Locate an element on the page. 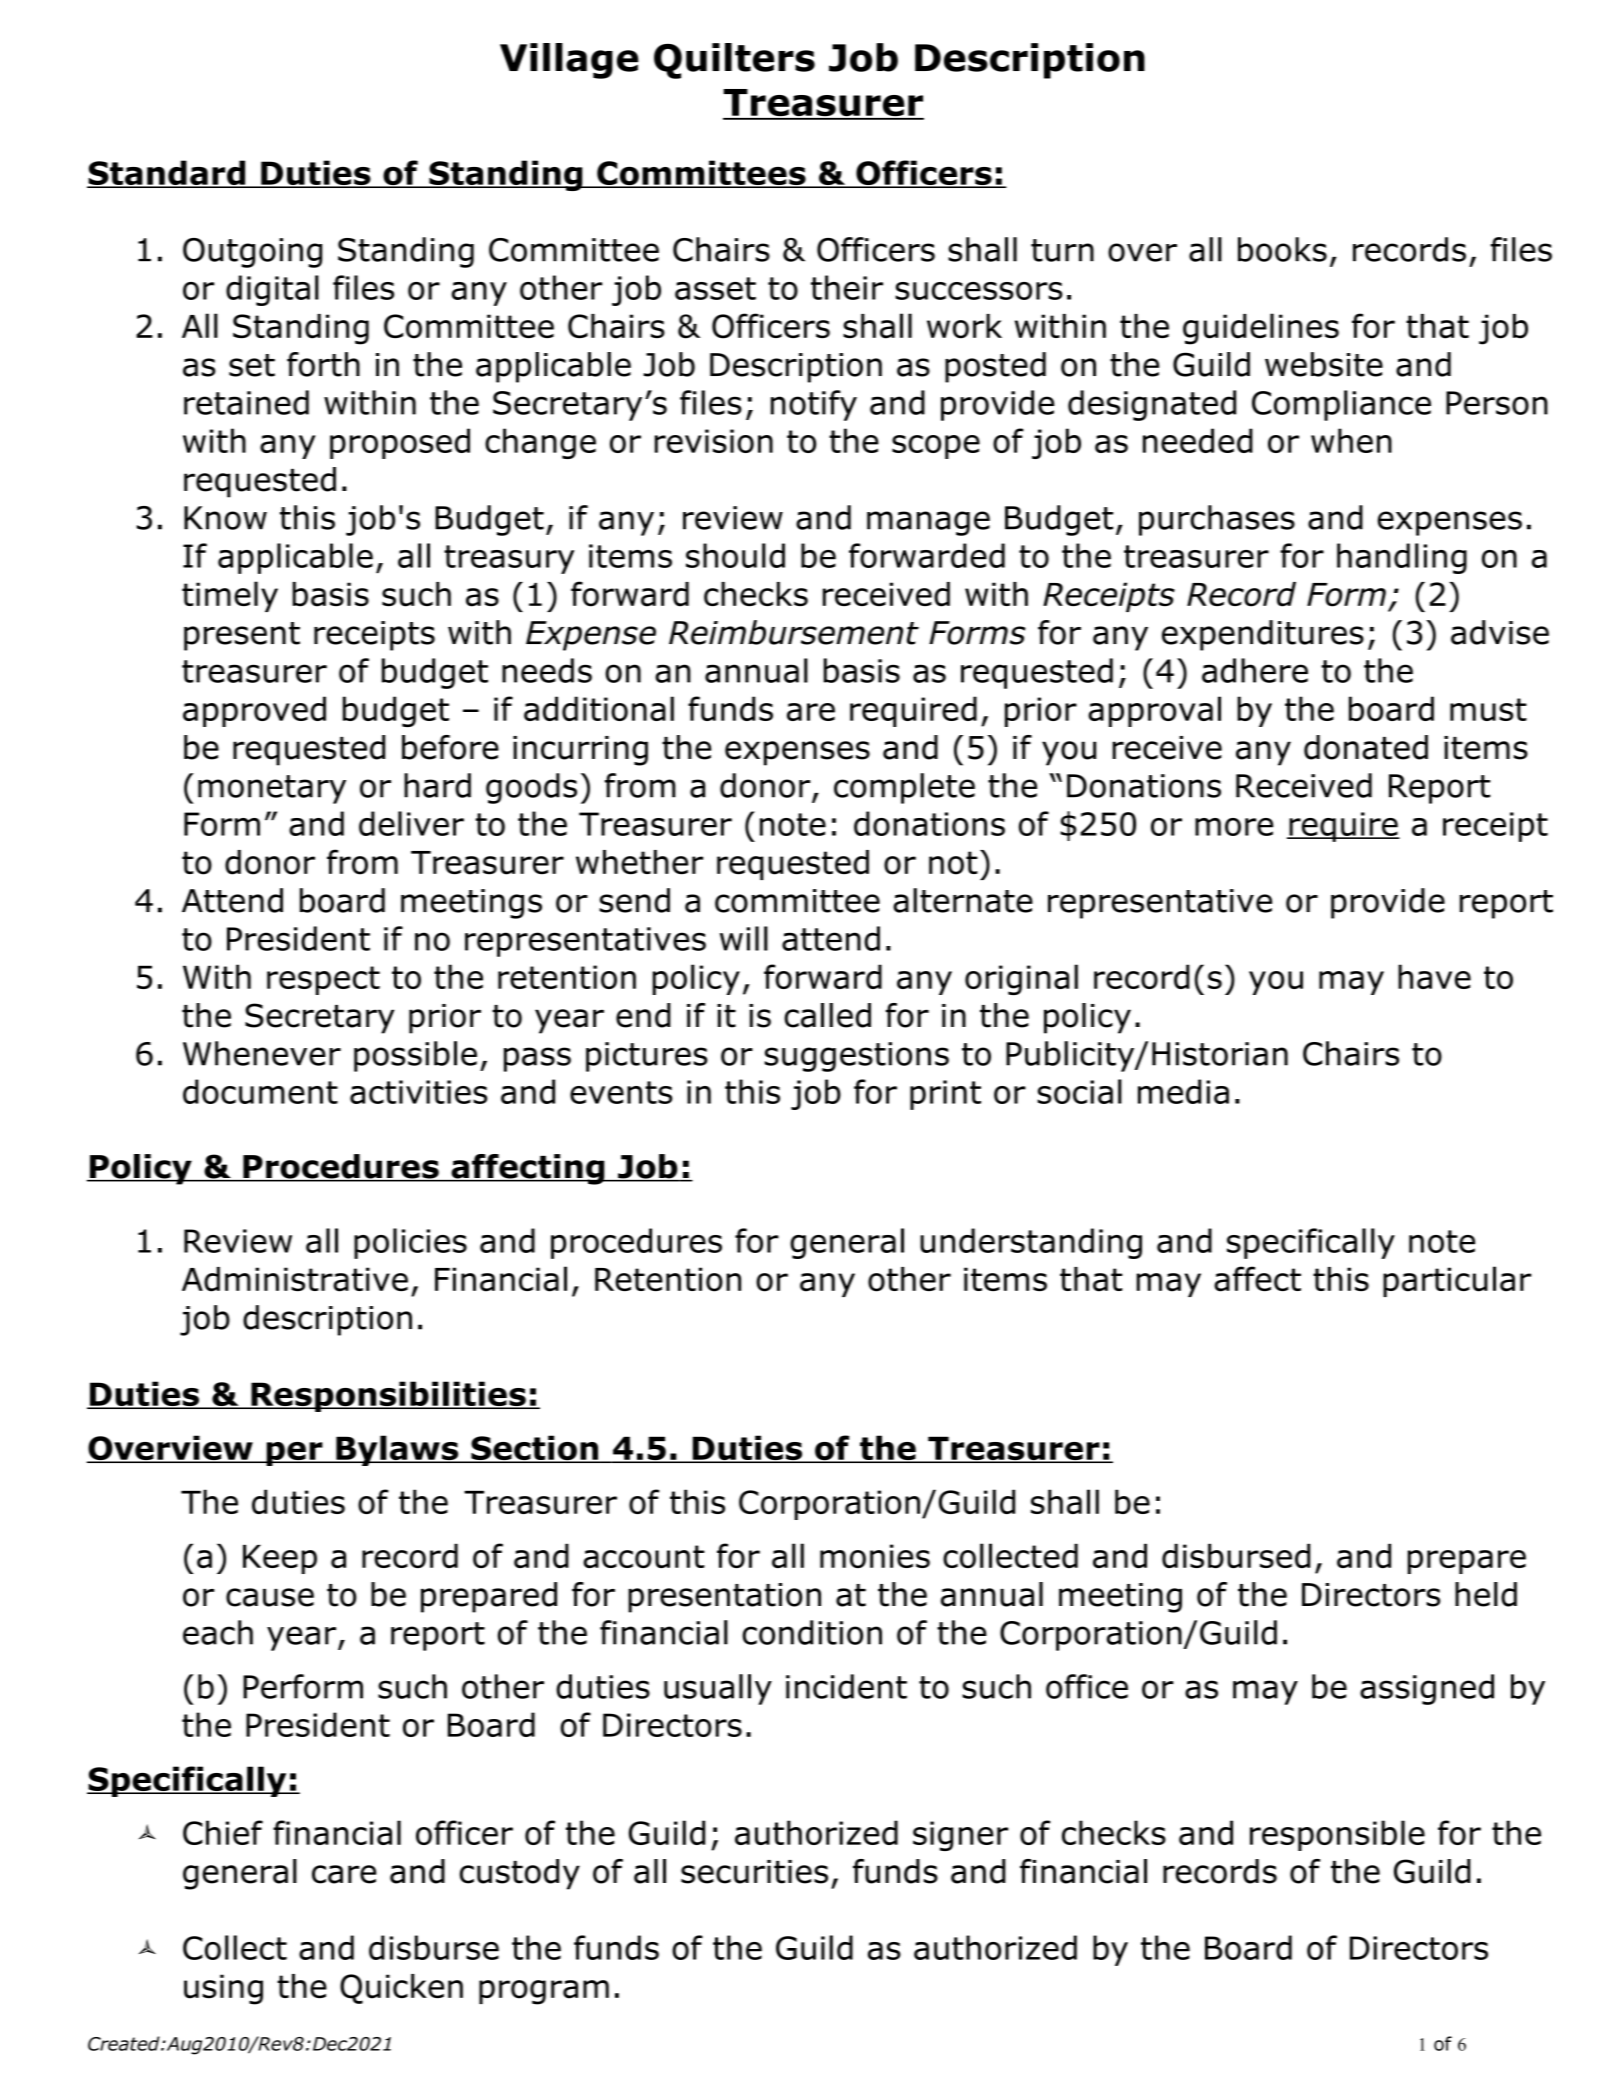 The height and width of the document is (2077, 1605). Administrative is located at coordinates (295, 1279).
